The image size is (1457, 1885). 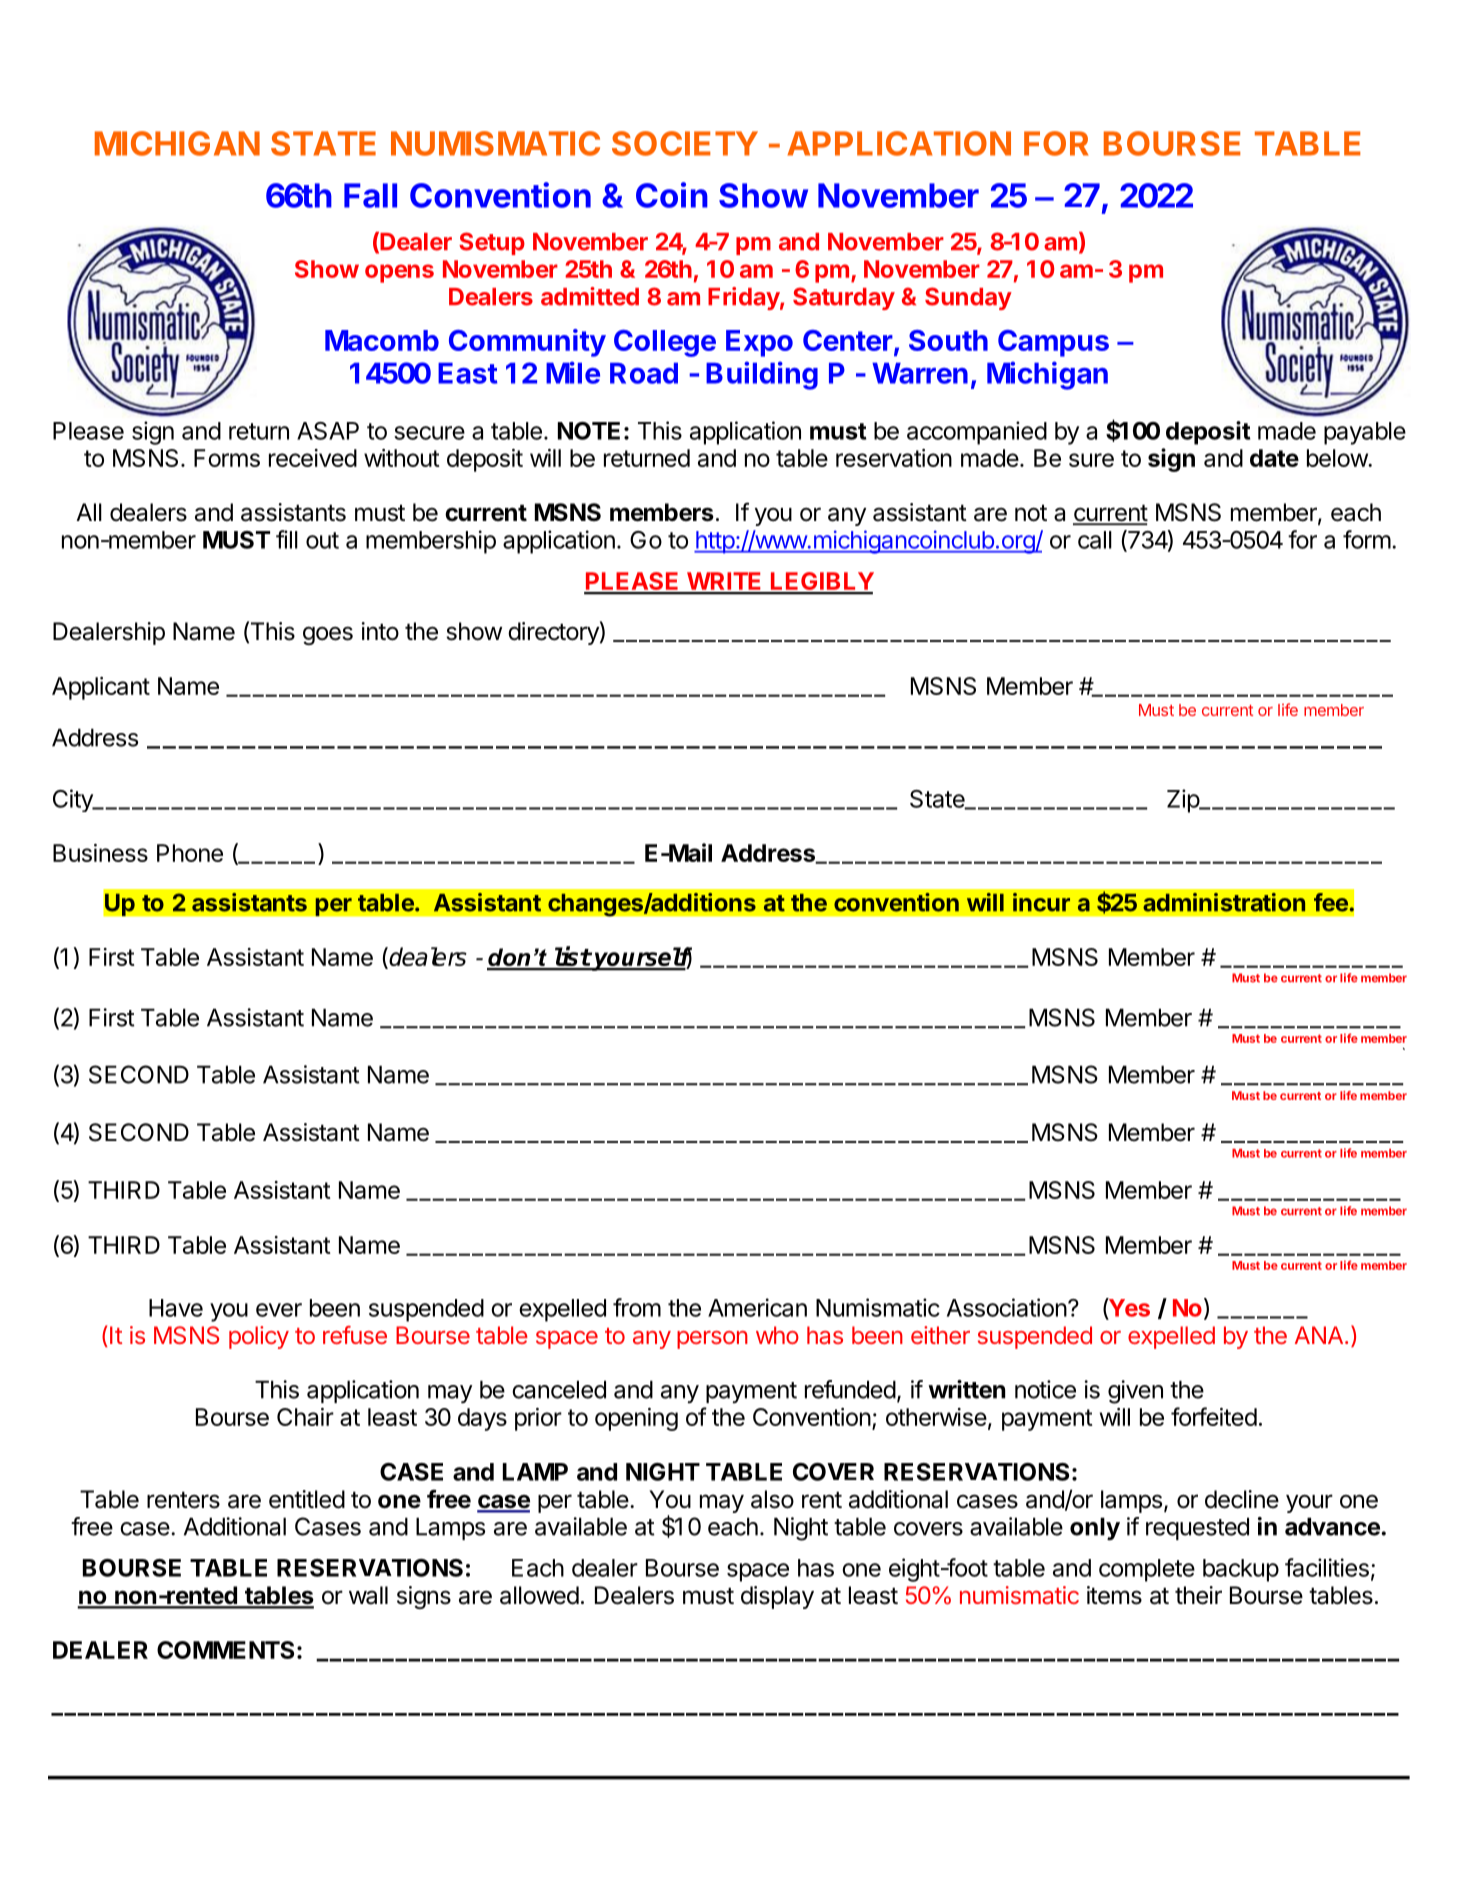 What do you see at coordinates (685, 143) in the image?
I see `SOCIETY` at bounding box center [685, 143].
